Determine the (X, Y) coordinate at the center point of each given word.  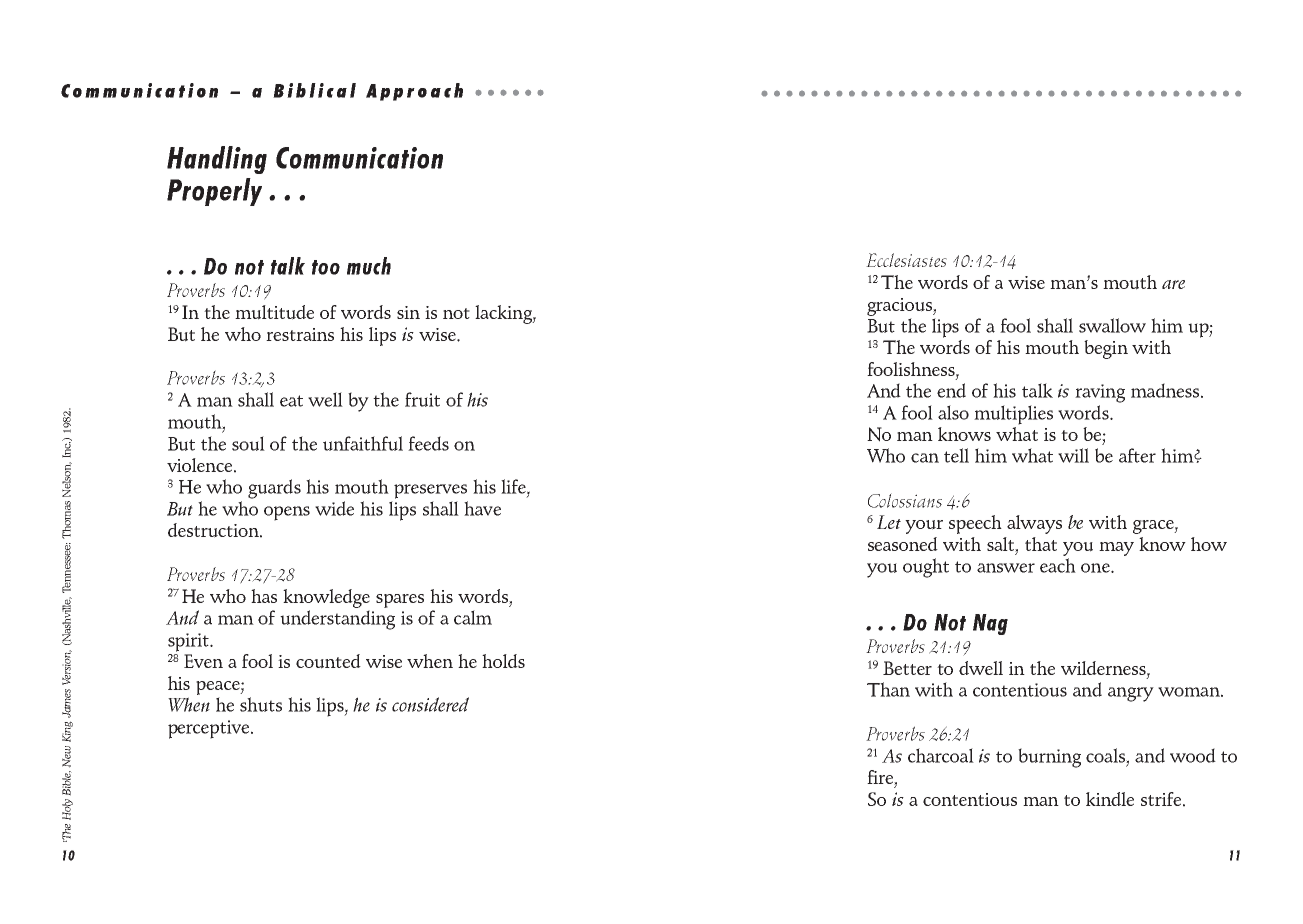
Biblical (314, 90)
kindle (1110, 799)
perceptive (210, 729)
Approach (414, 92)
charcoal (941, 755)
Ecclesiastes (906, 260)
